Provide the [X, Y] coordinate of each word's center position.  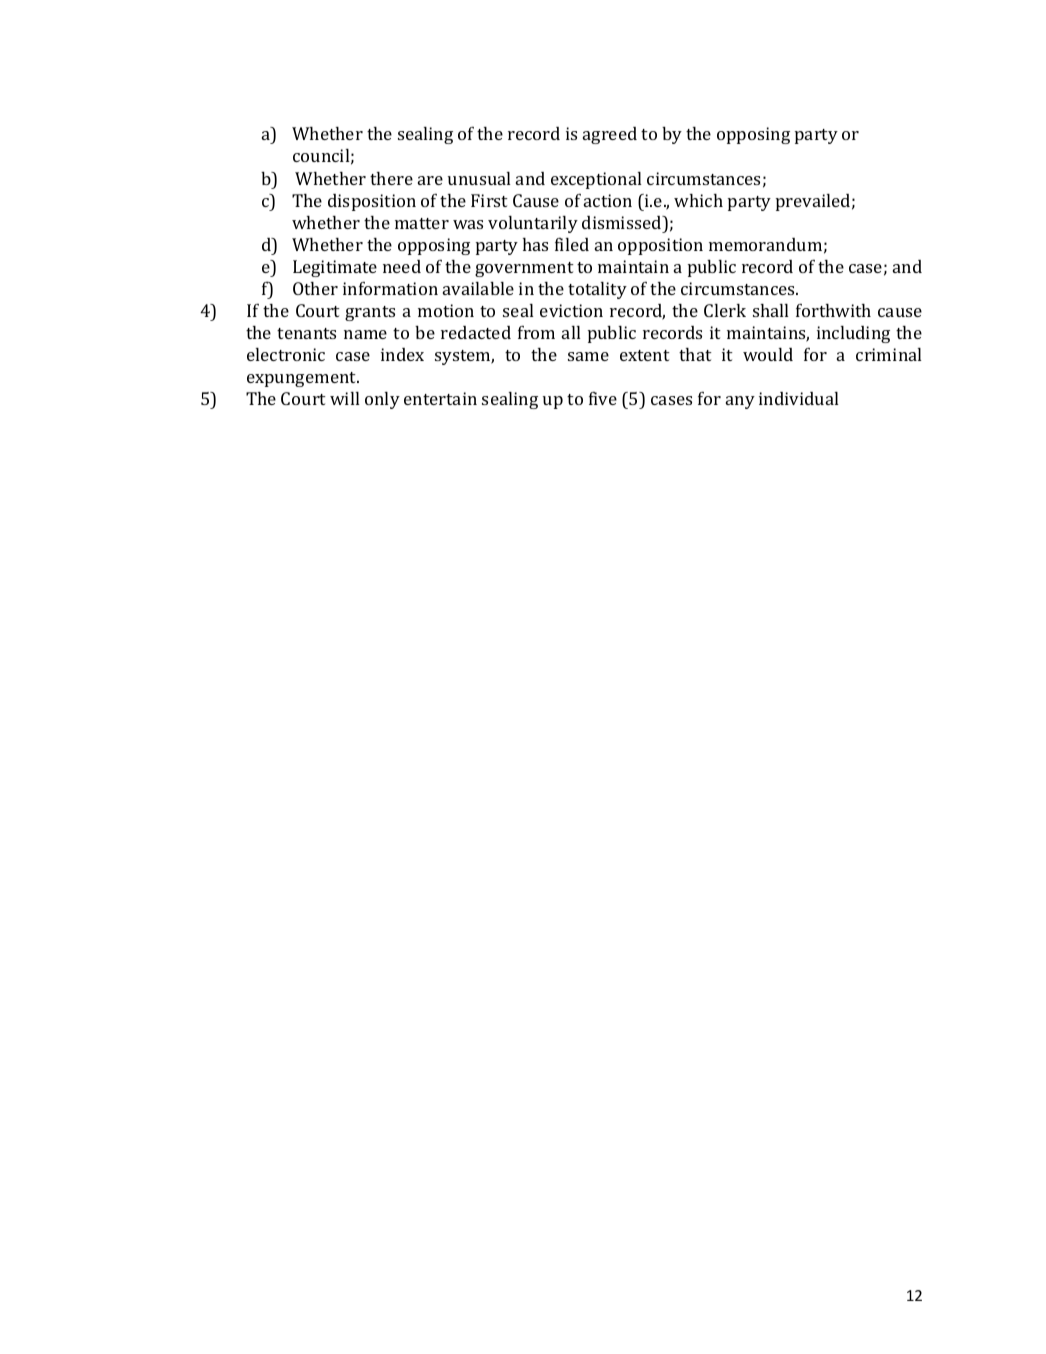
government [524, 269]
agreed [610, 135]
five [603, 398]
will [345, 398]
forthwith [833, 310]
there [391, 178]
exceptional [596, 180]
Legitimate [335, 268]
